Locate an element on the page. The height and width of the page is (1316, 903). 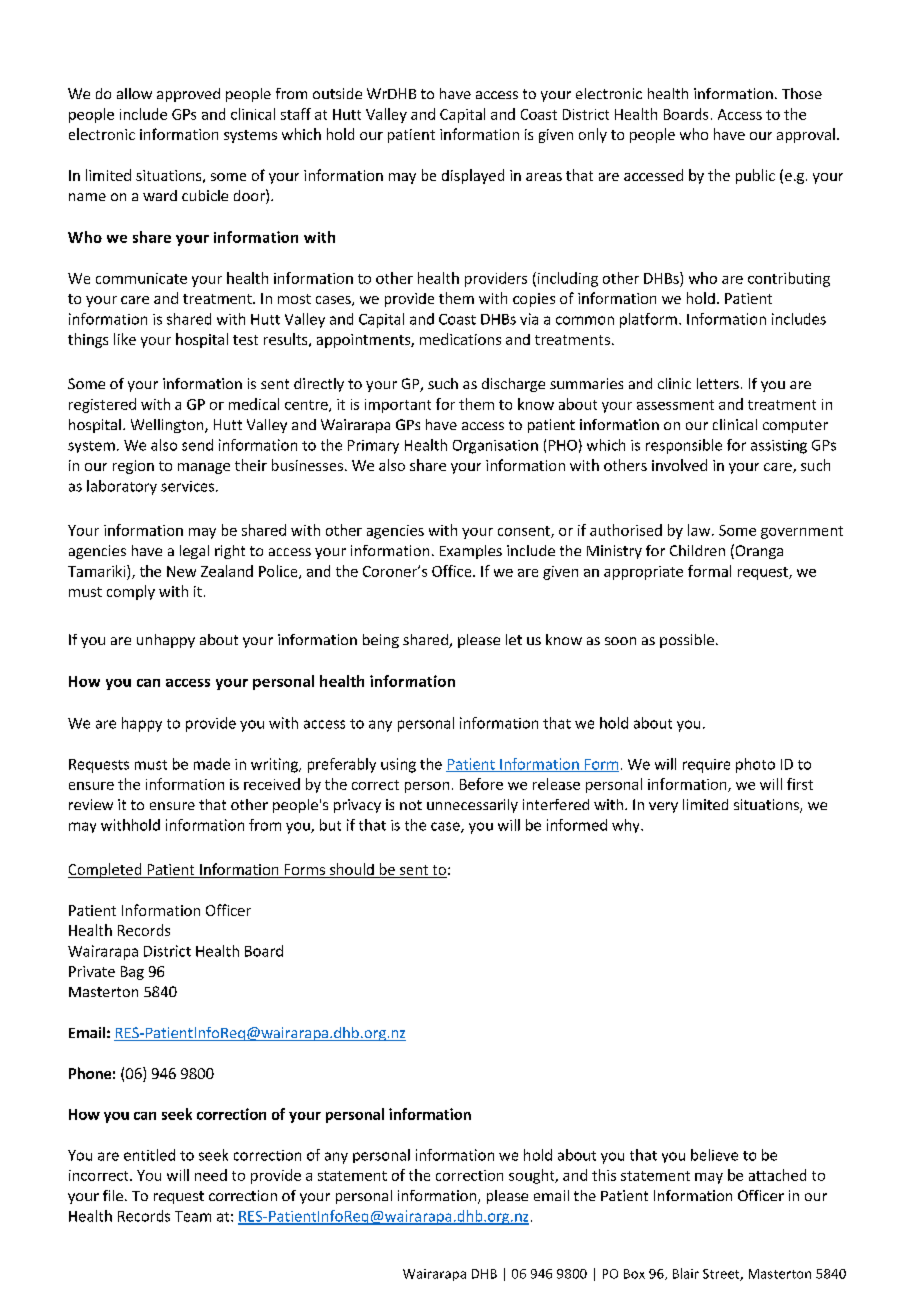
approved is located at coordinates (188, 95).
